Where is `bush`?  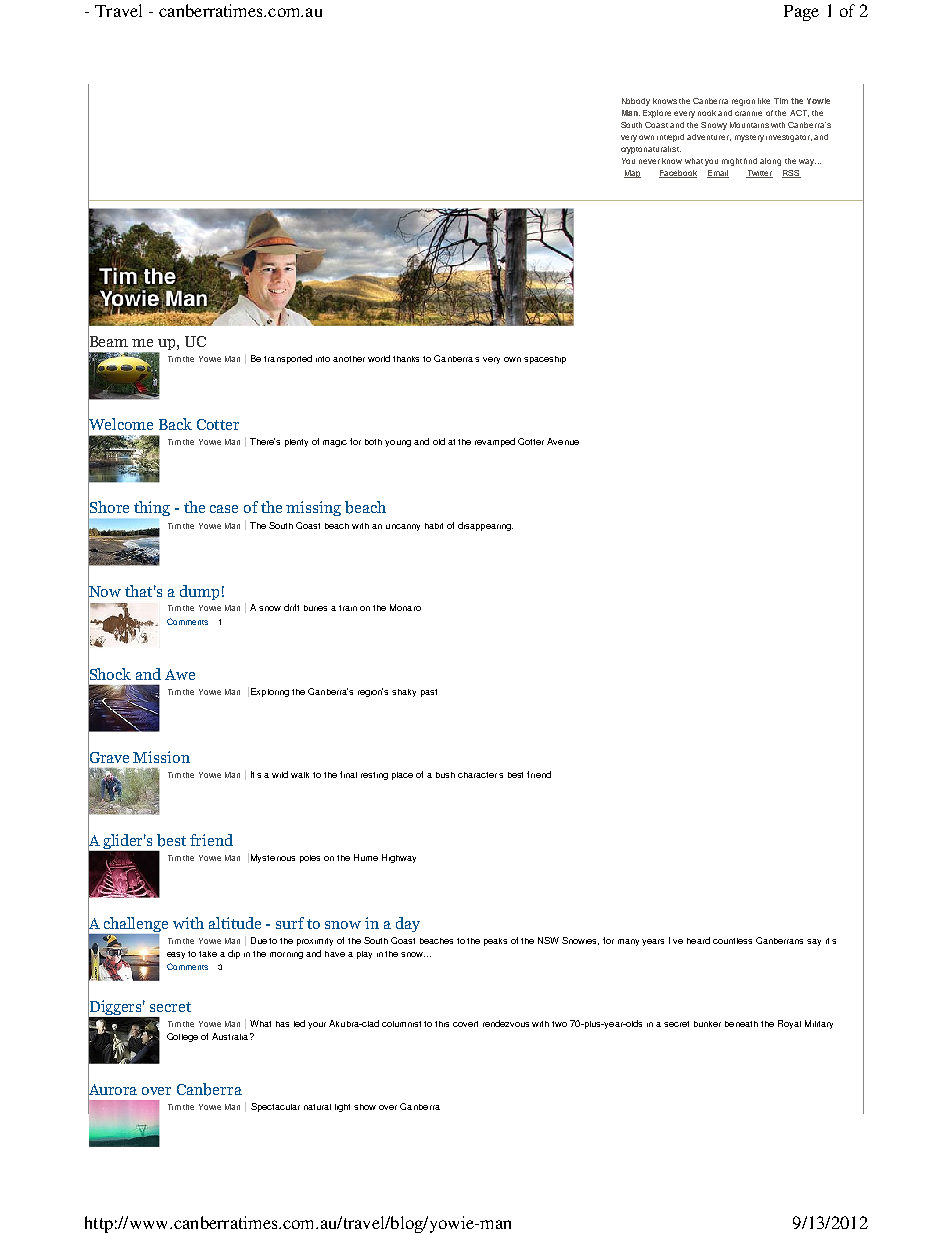 bush is located at coordinates (445, 775).
